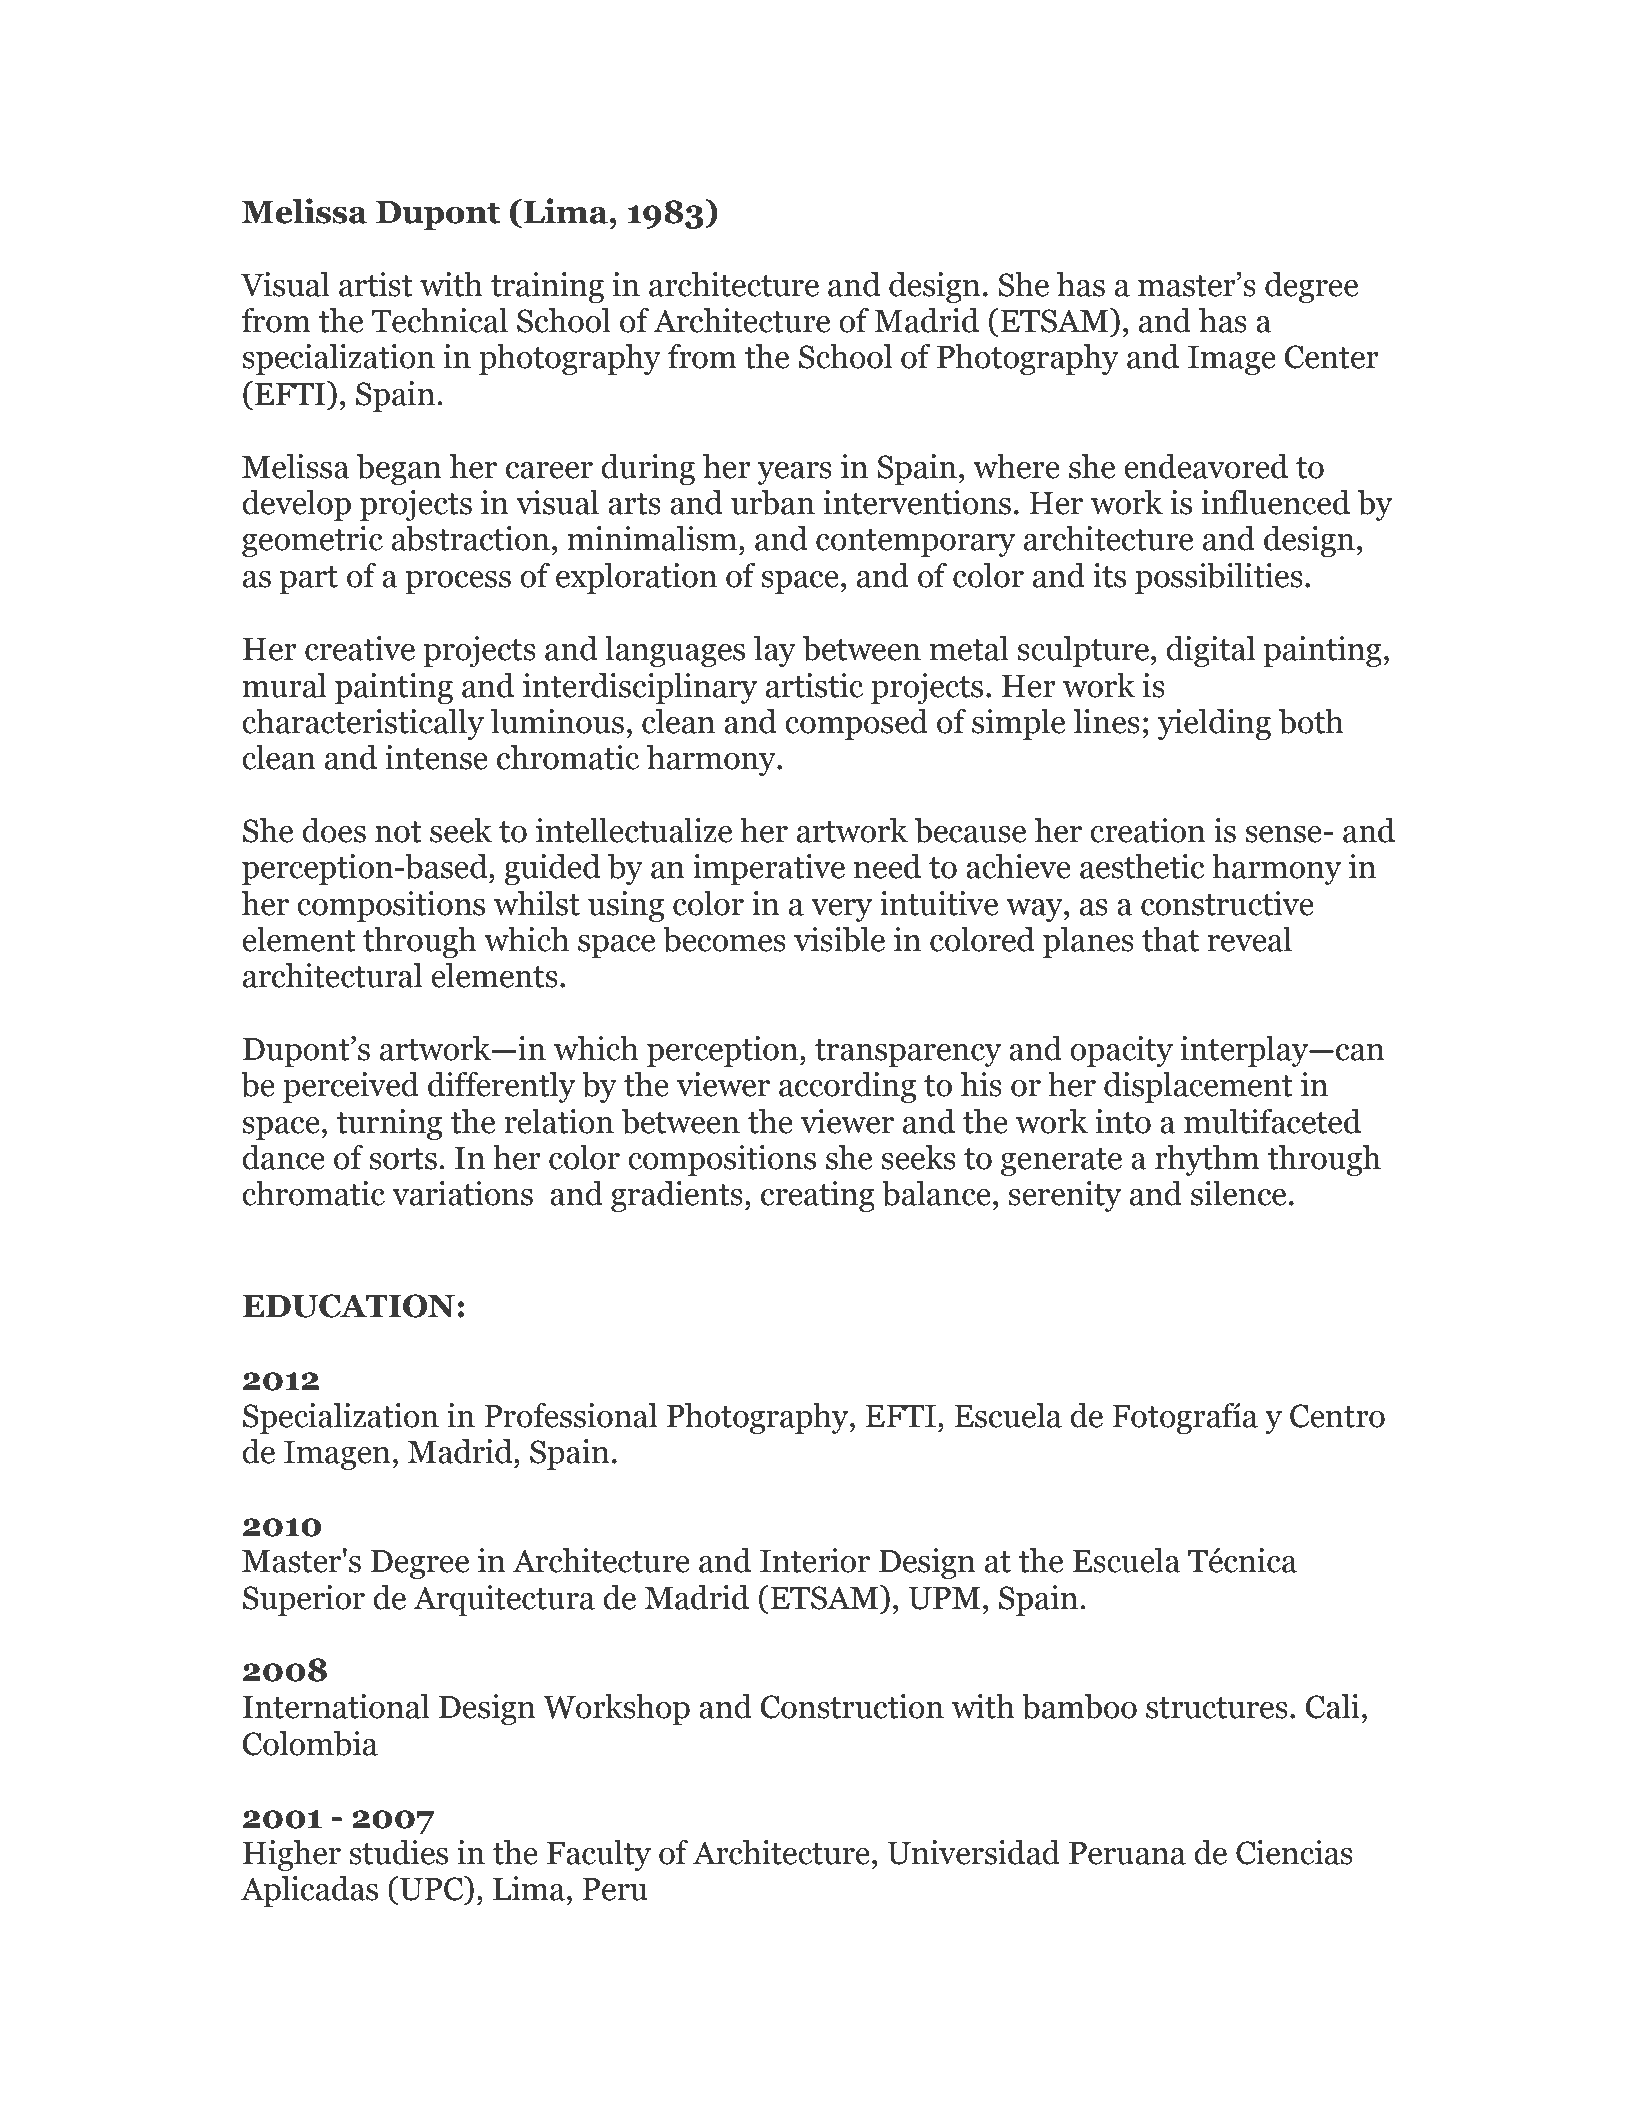  What do you see at coordinates (440, 320) in the screenshot?
I see `Technical` at bounding box center [440, 320].
